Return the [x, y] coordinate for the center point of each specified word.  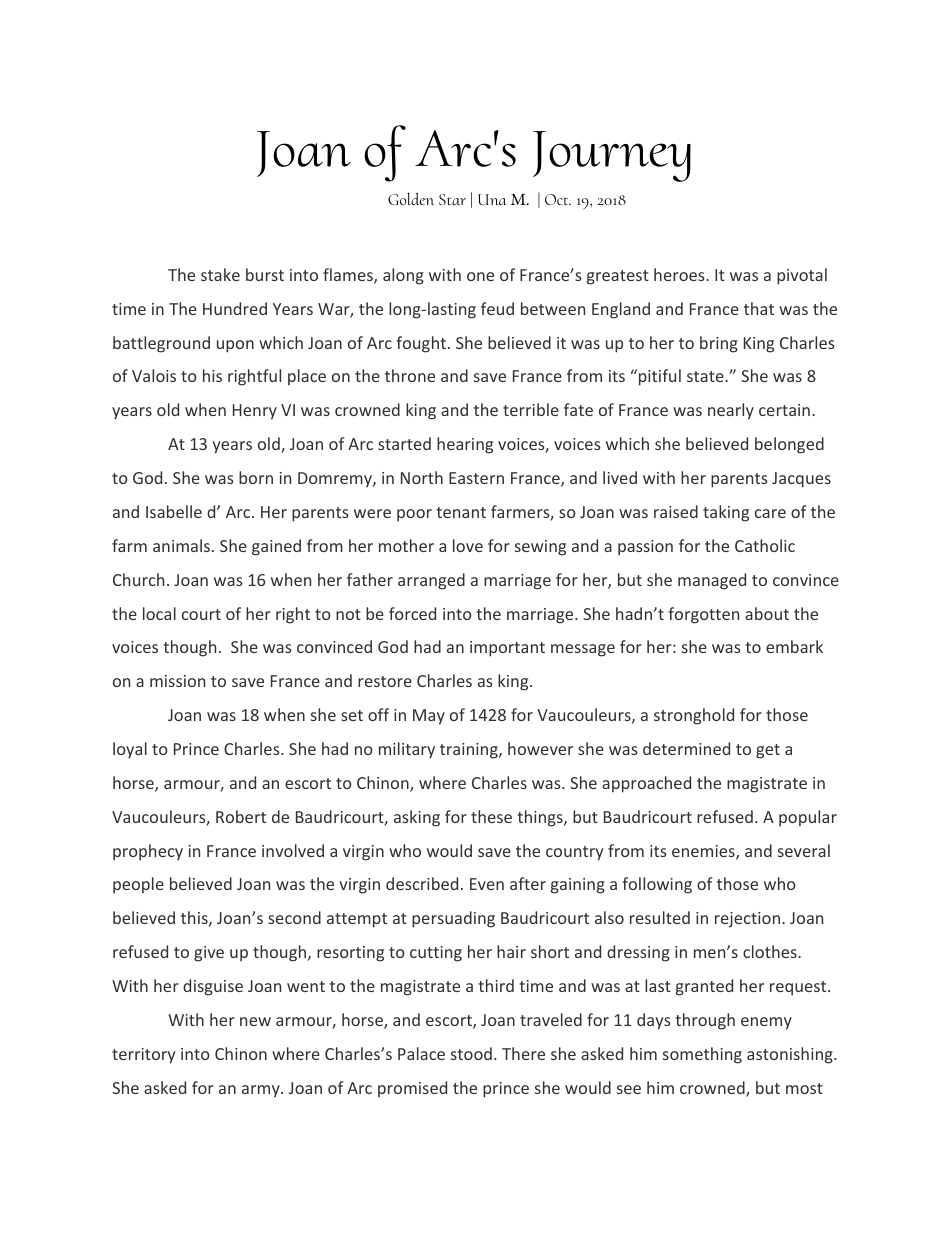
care [770, 513]
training [470, 751]
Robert [241, 816]
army [262, 1091]
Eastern [476, 478]
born [256, 477]
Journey [612, 156]
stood [471, 1053]
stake [220, 274]
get [768, 751]
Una [492, 199]
